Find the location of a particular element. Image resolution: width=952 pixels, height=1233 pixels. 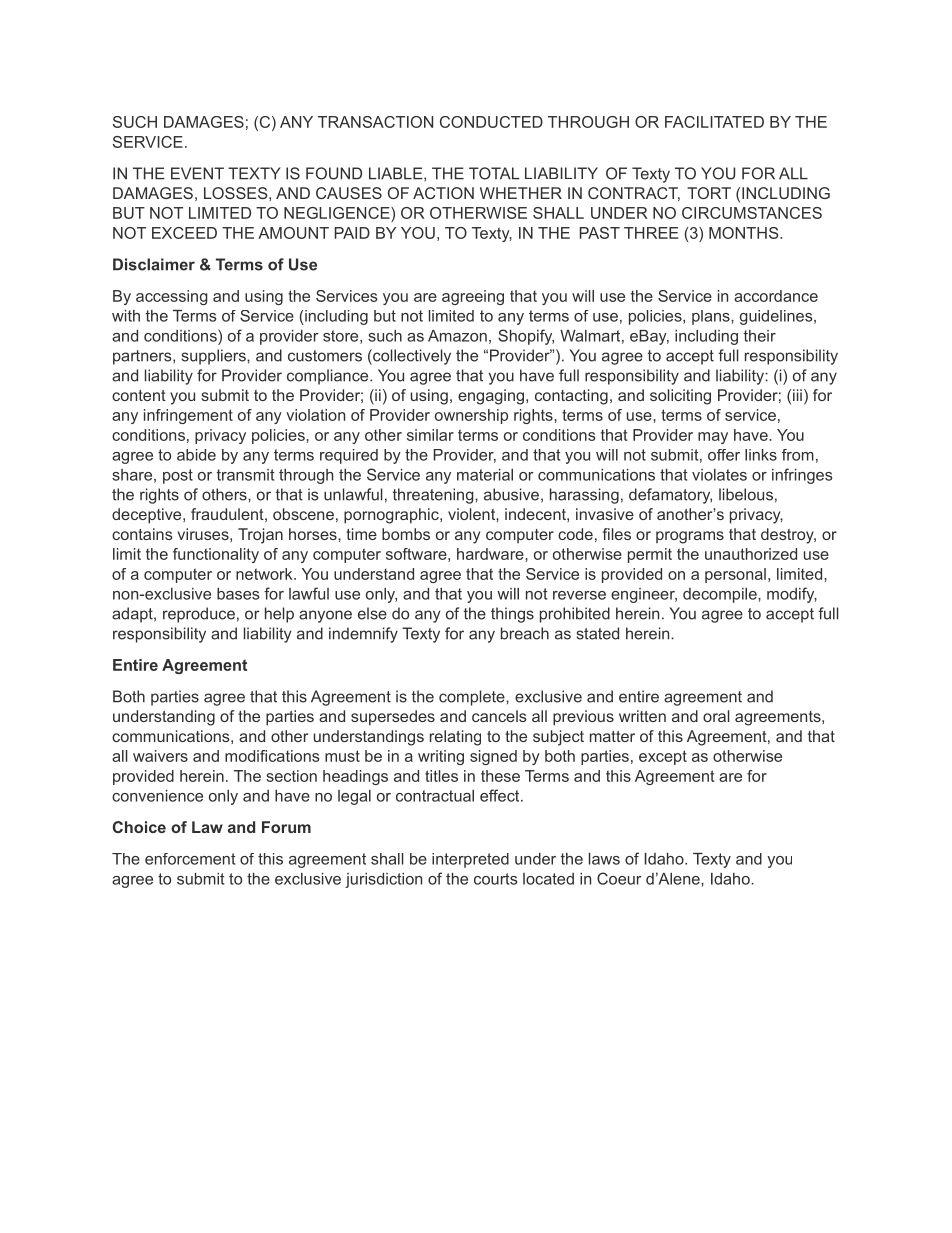

interpreted is located at coordinates (470, 860).
